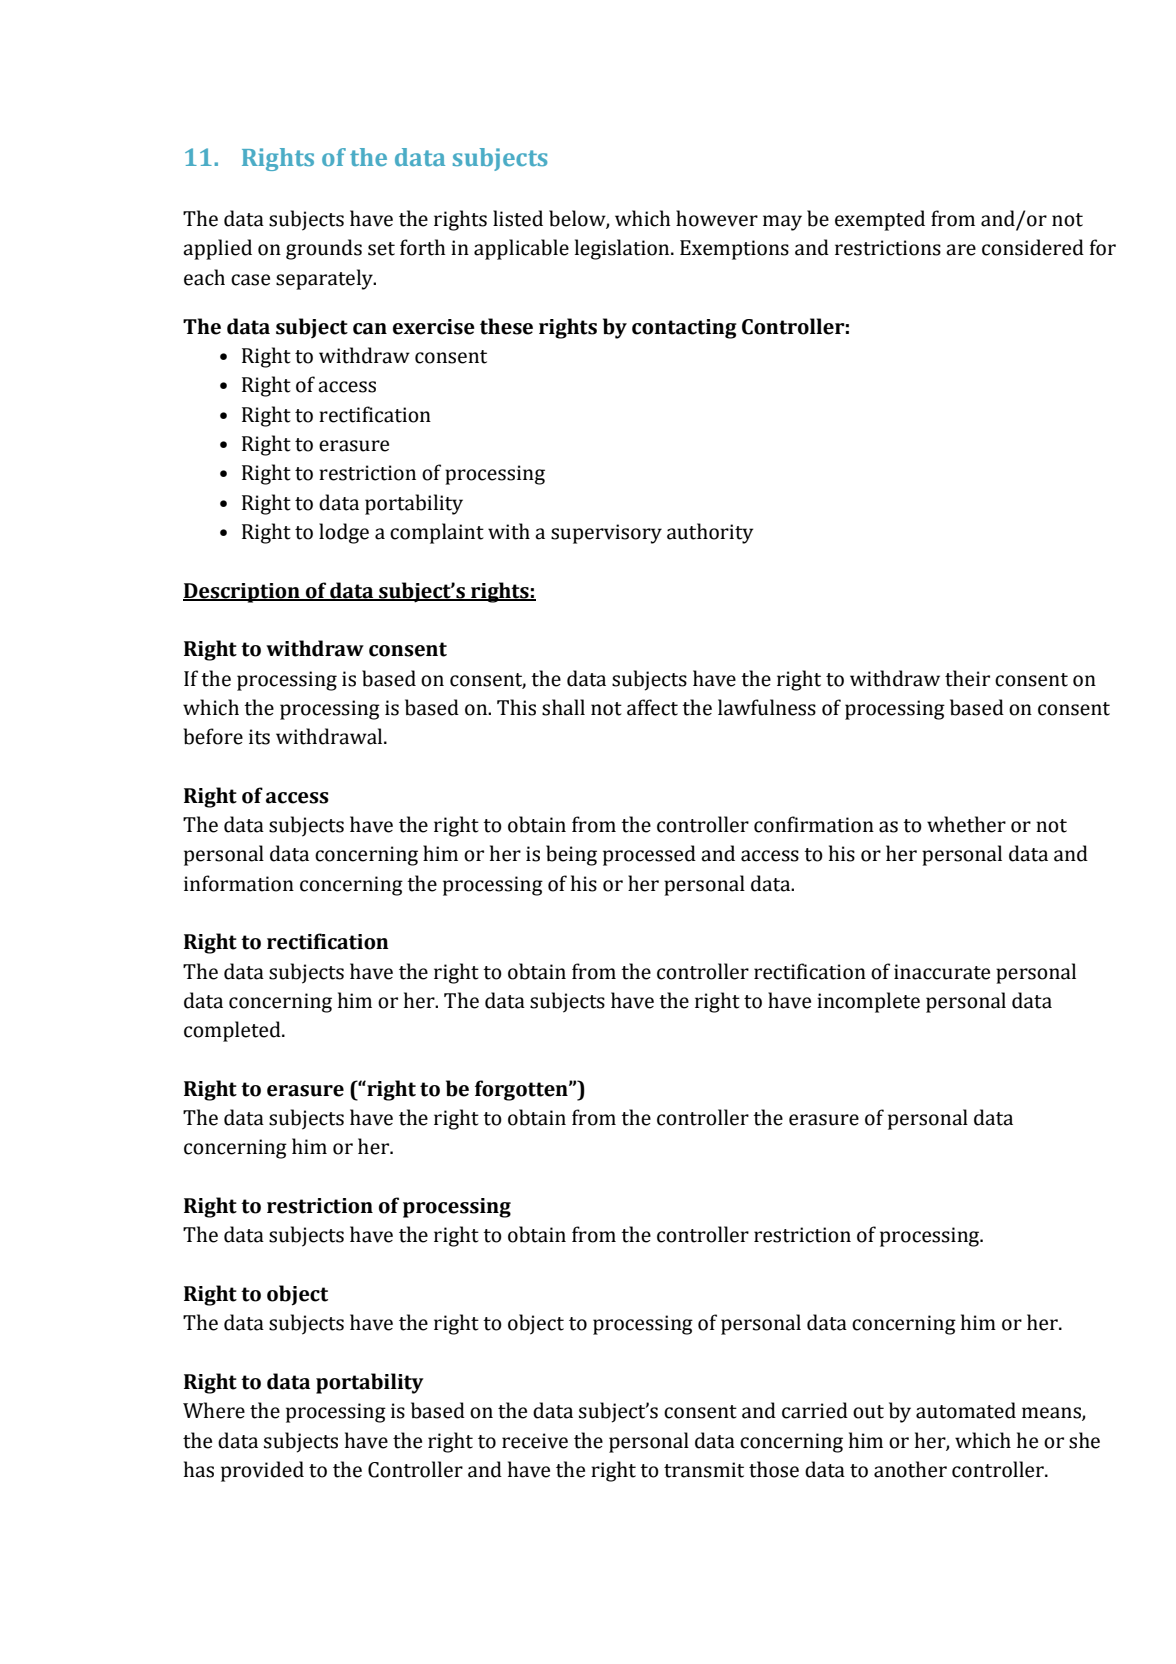  What do you see at coordinates (704, 1470) in the page?
I see `transmit` at bounding box center [704, 1470].
